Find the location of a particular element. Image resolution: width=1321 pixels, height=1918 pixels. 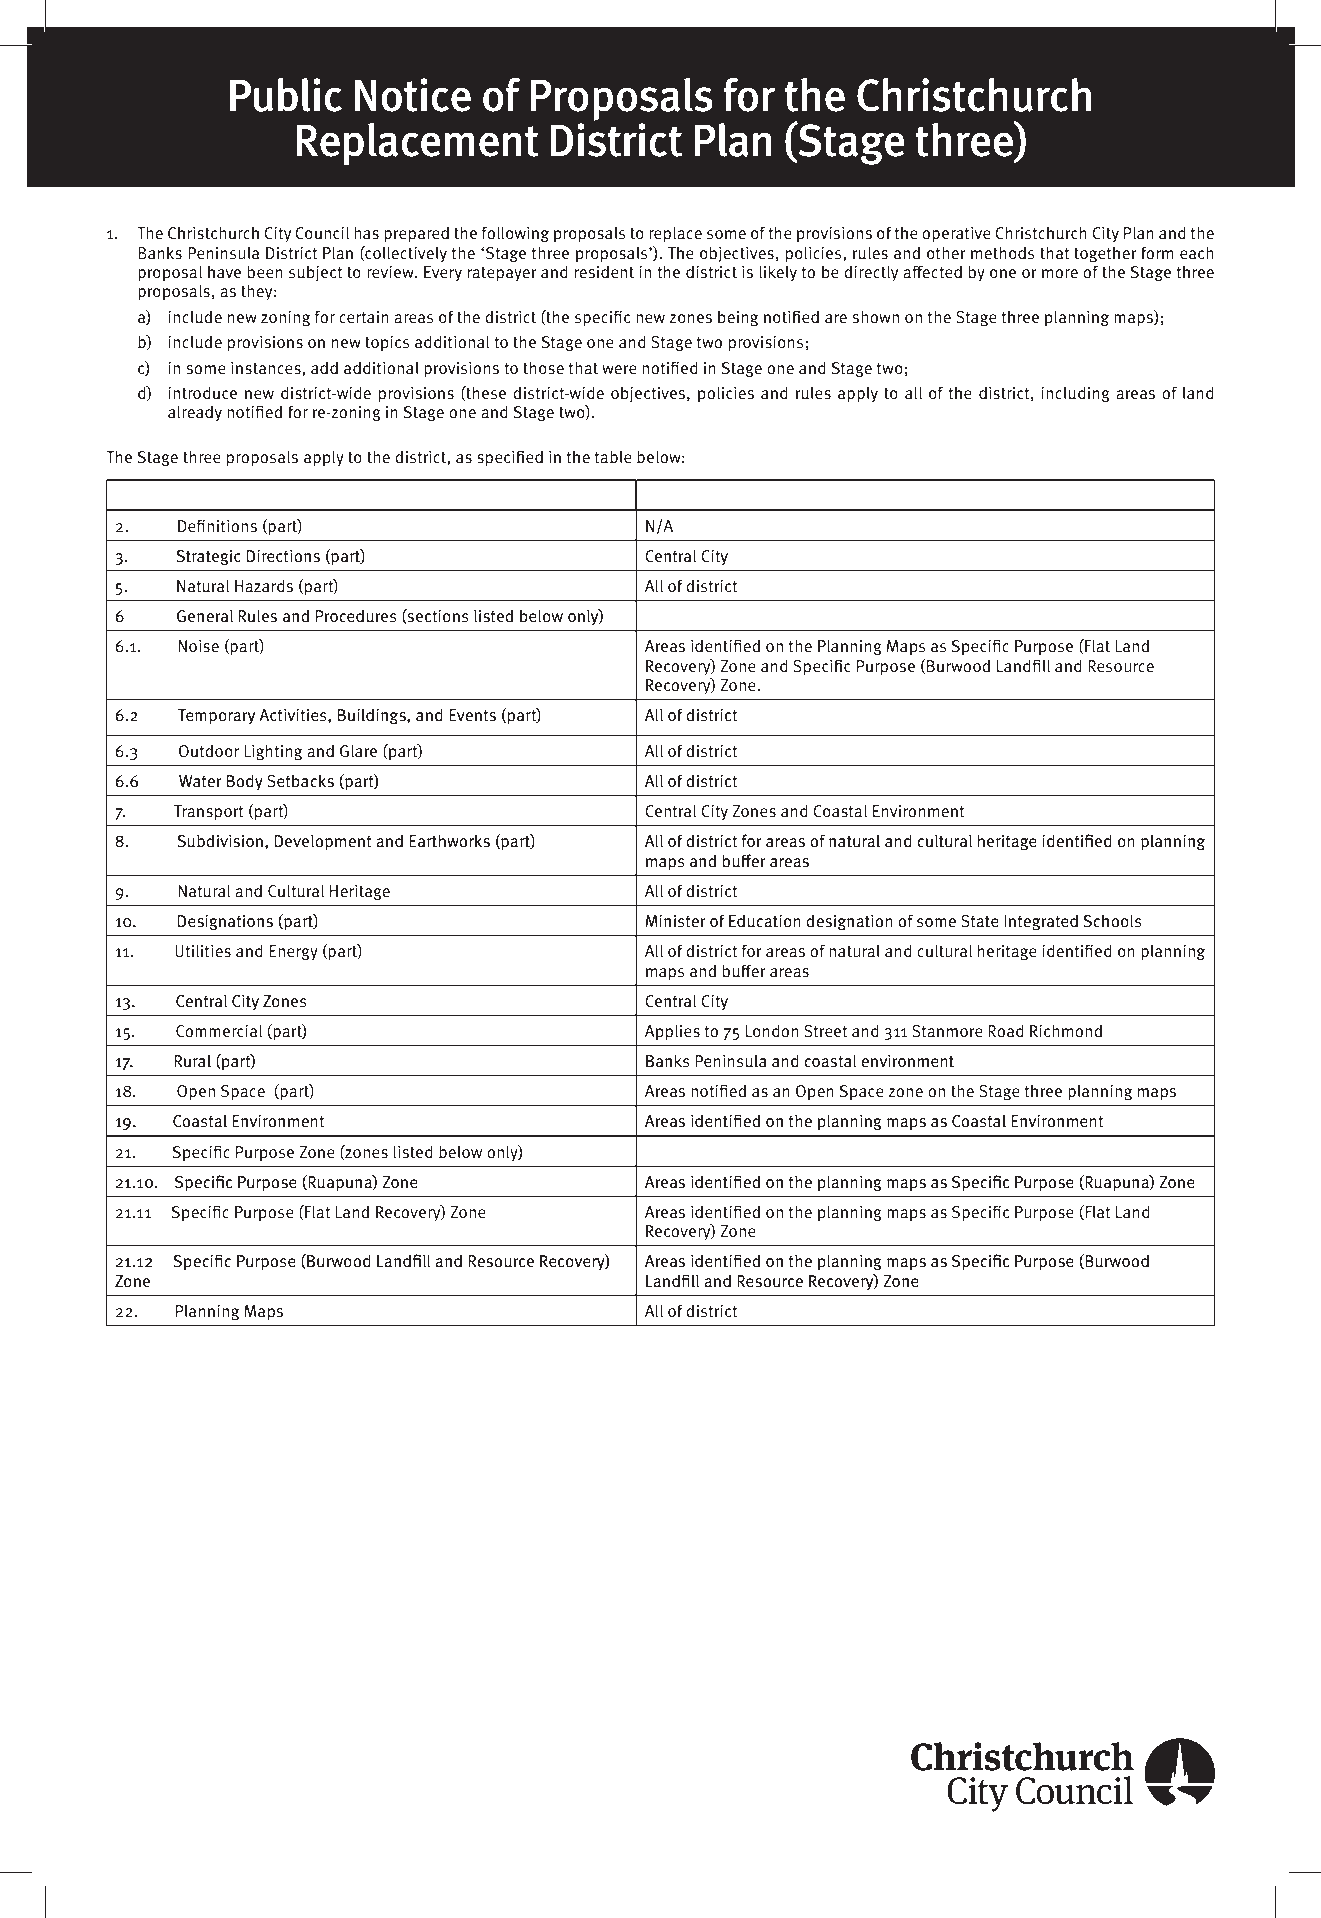

operative is located at coordinates (956, 235).
